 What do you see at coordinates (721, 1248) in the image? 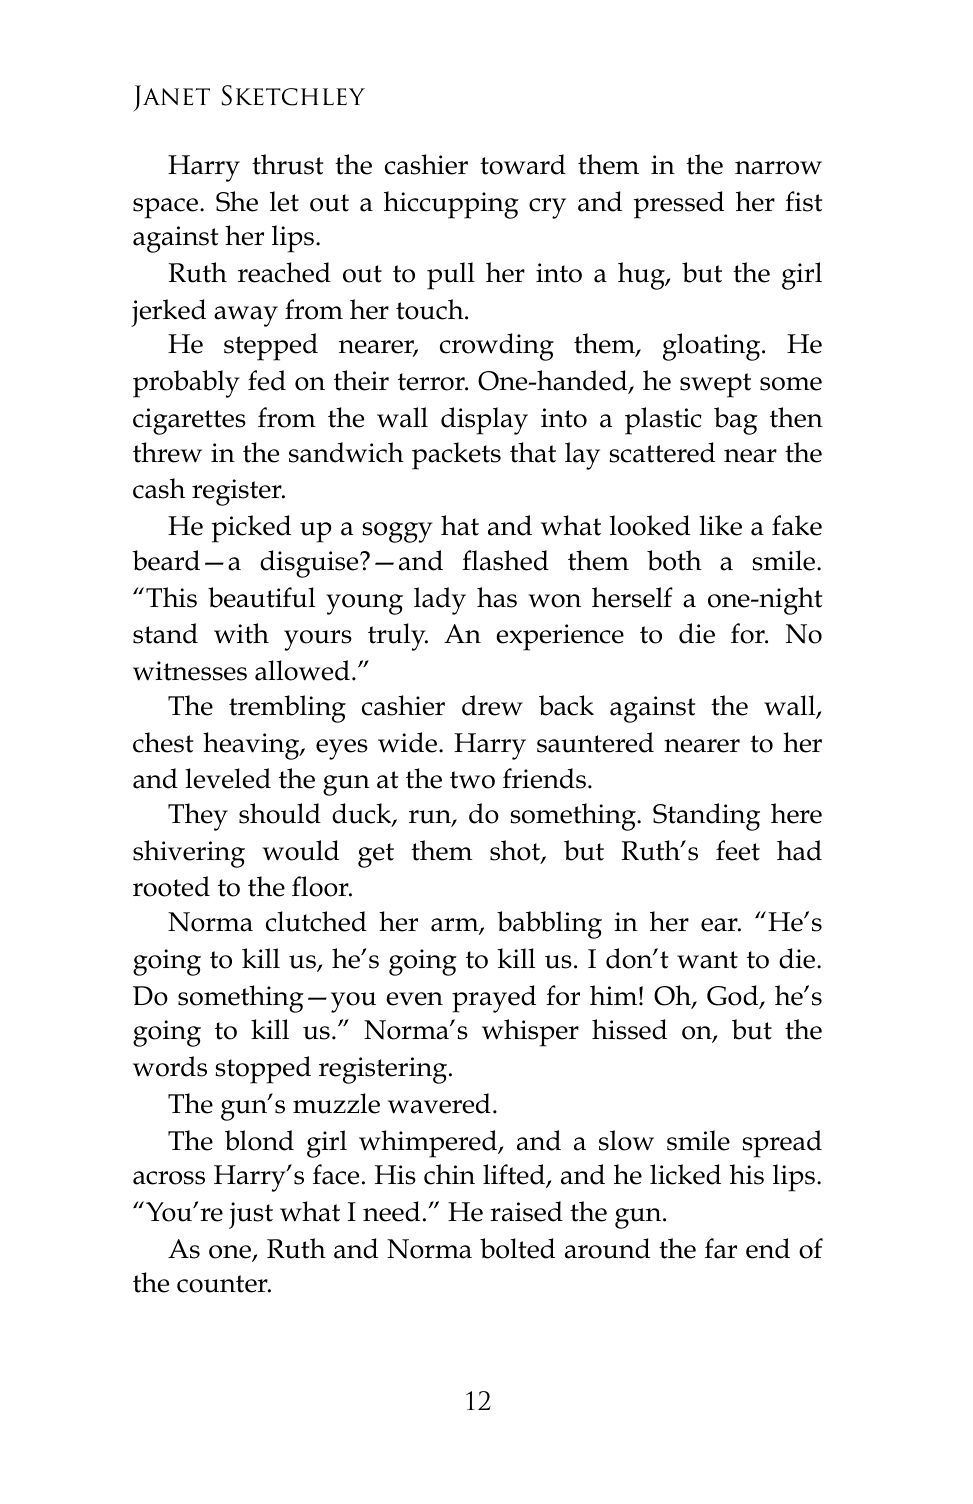
I see `far` at bounding box center [721, 1248].
